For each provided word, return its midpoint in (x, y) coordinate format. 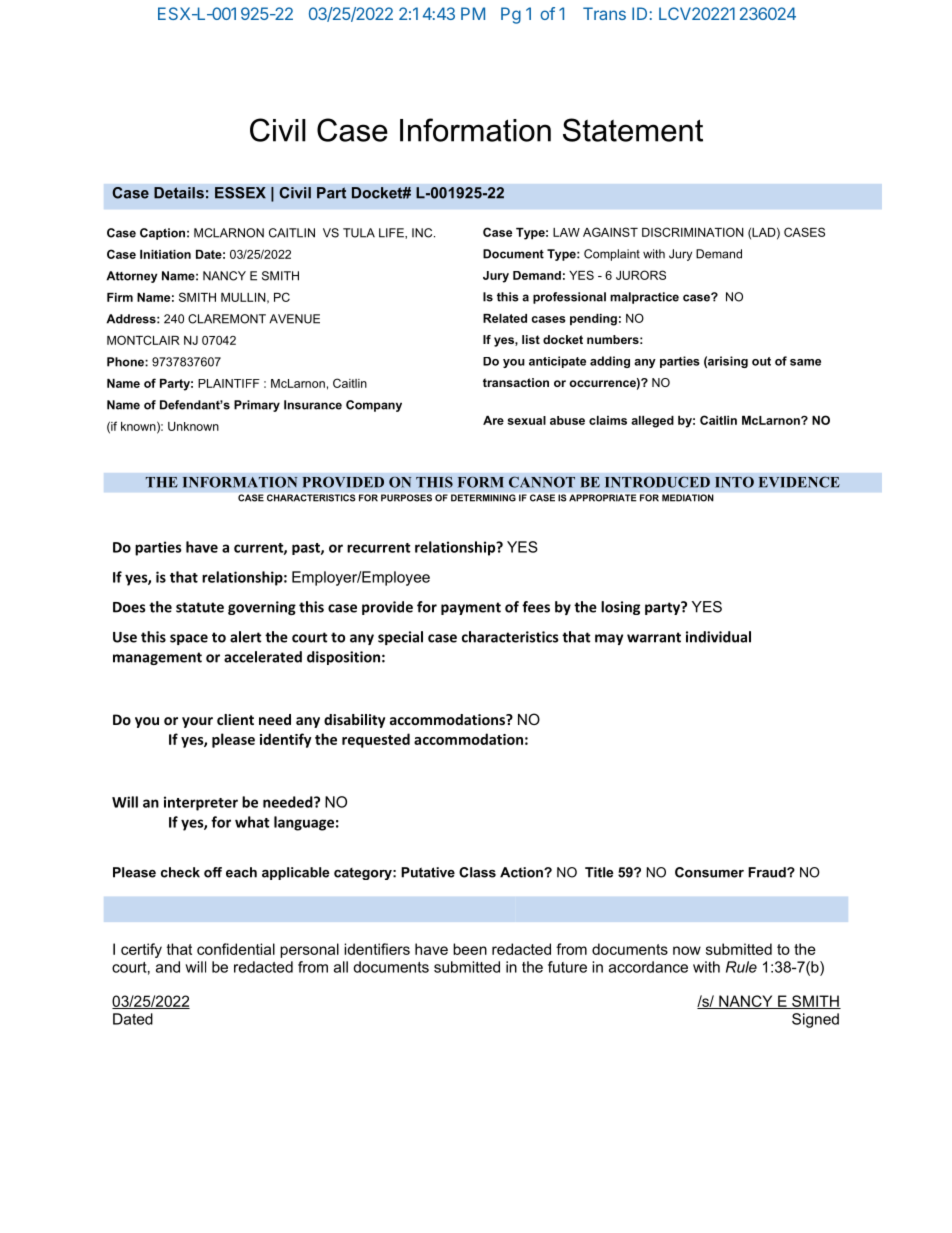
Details (179, 193)
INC (423, 233)
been (470, 949)
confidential (236, 949)
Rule (741, 967)
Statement (633, 130)
